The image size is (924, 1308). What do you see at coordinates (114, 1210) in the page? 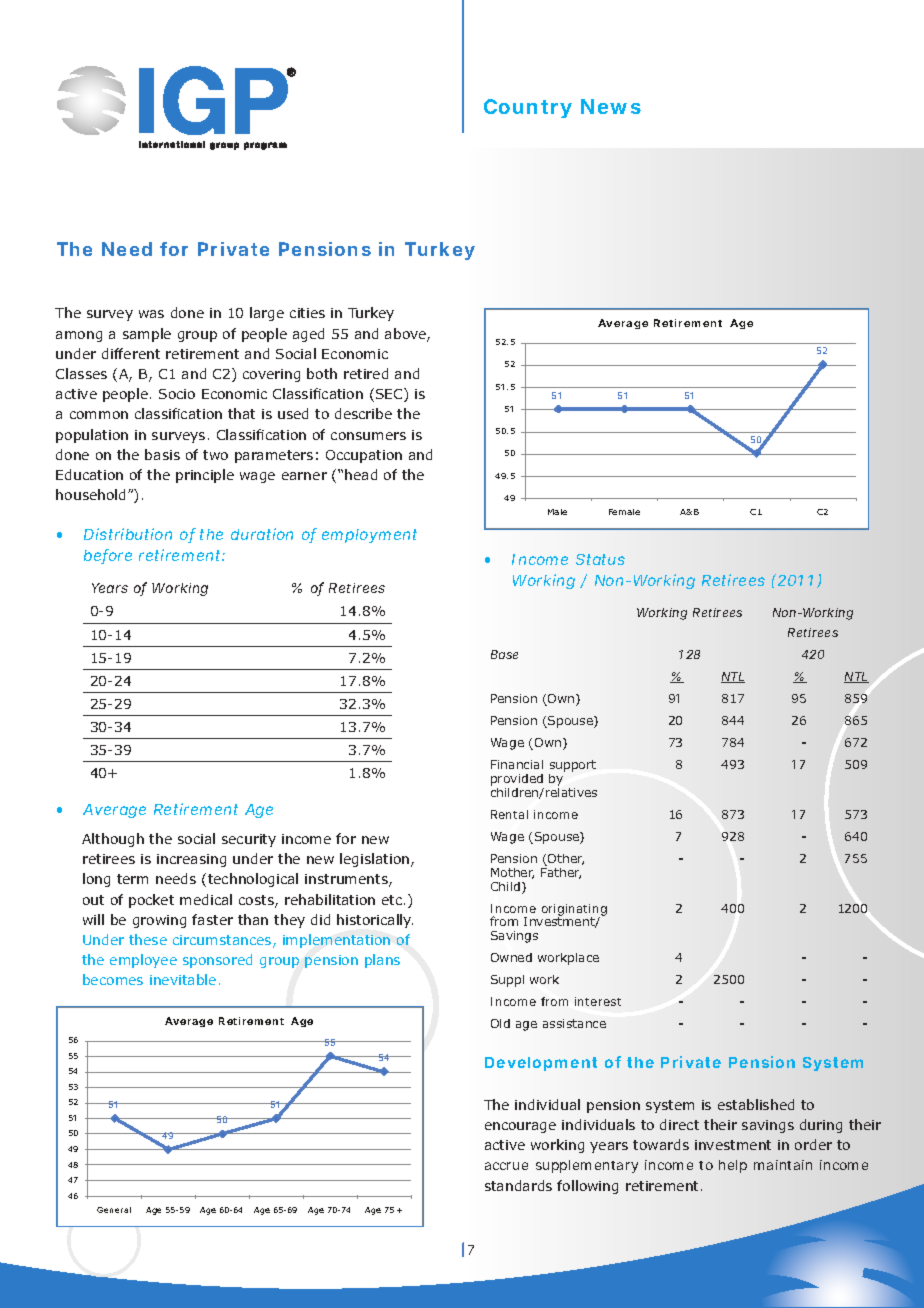
I see `General` at bounding box center [114, 1210].
